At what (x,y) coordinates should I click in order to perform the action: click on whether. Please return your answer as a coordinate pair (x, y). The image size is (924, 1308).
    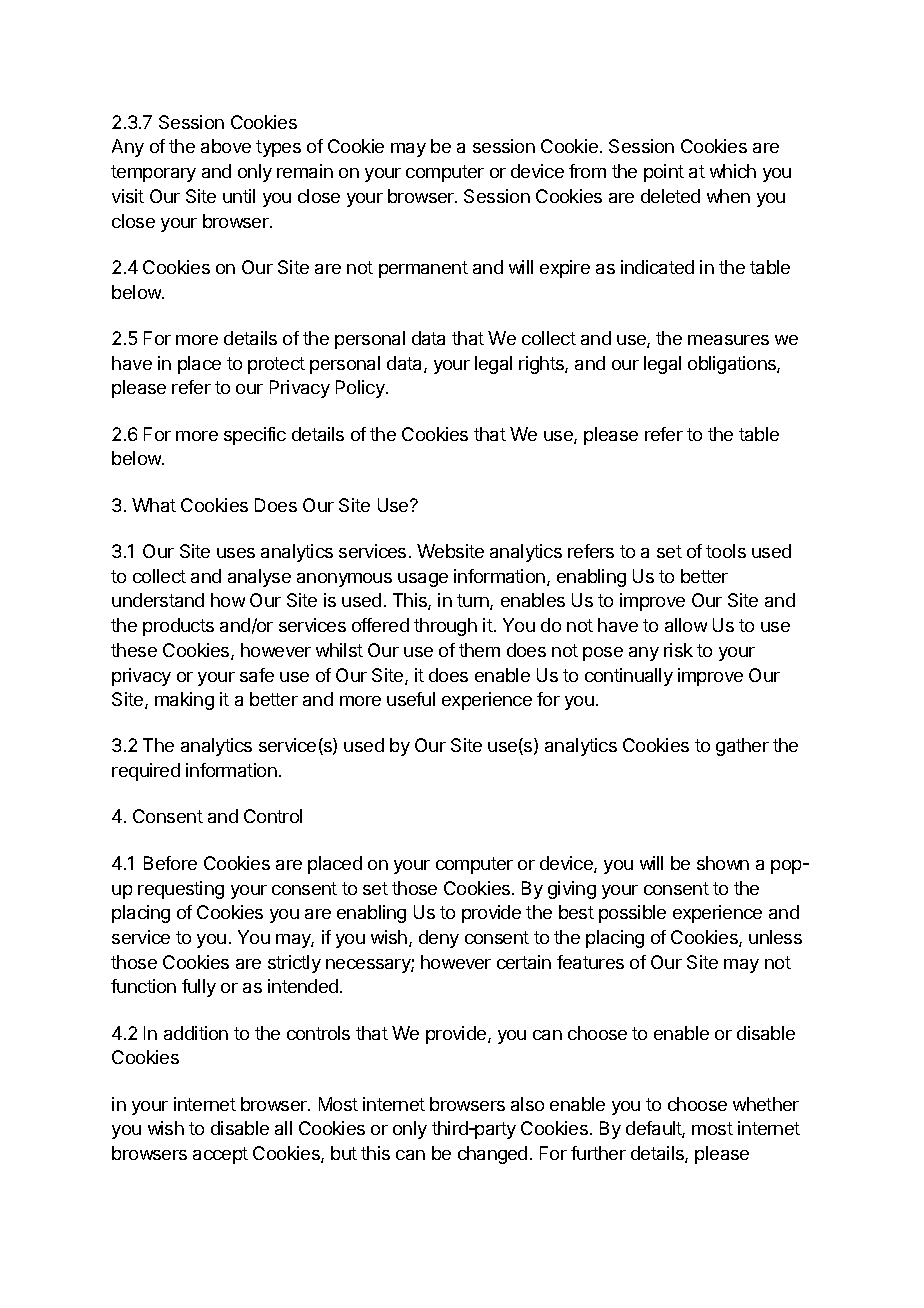
    Looking at the image, I should click on (766, 1104).
